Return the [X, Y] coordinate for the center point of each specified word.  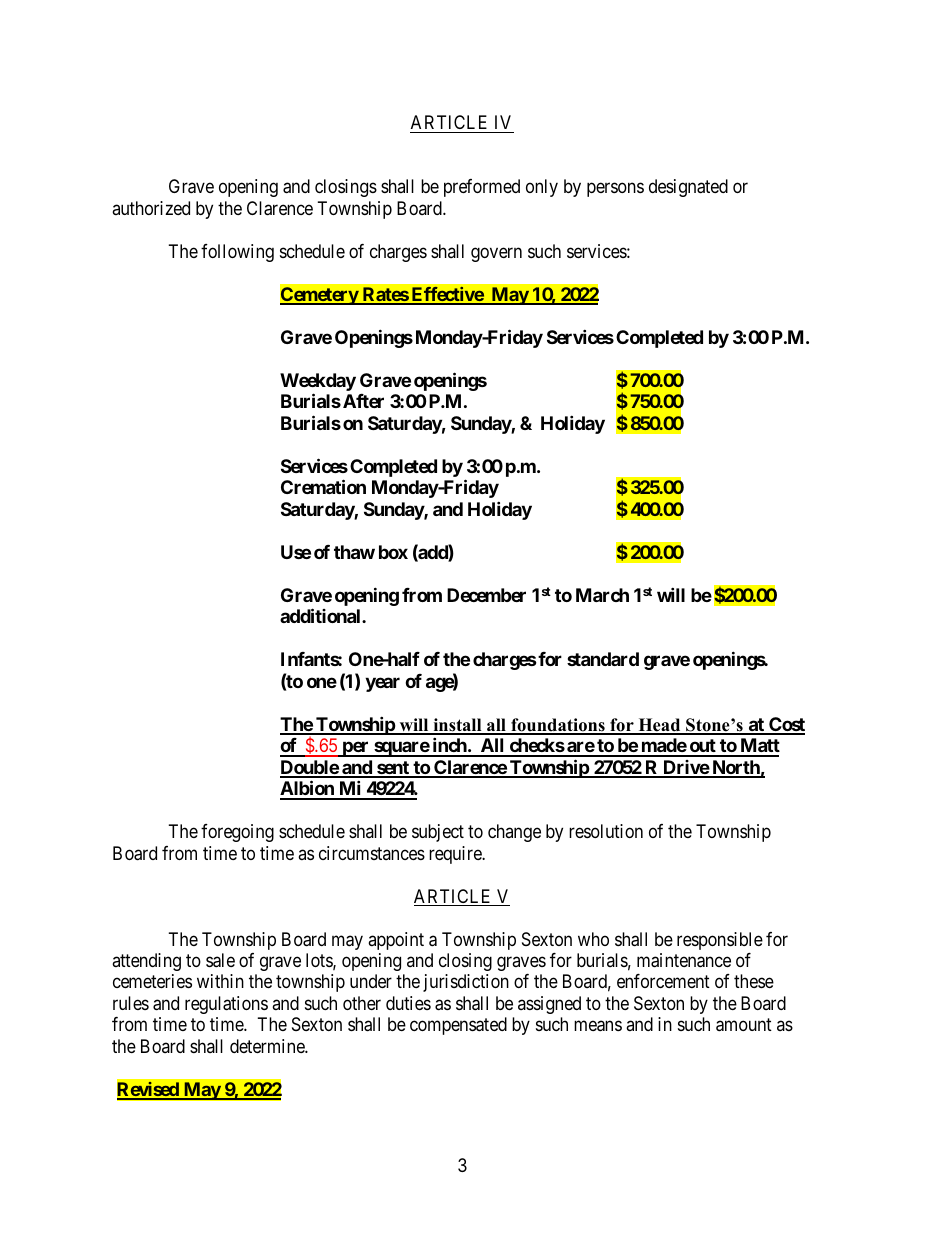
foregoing [237, 833]
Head [659, 726]
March [602, 595]
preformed [482, 188]
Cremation [323, 486]
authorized [151, 208]
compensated [458, 1026]
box [393, 552]
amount [744, 1025]
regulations [226, 1005]
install [457, 726]
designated [688, 188]
